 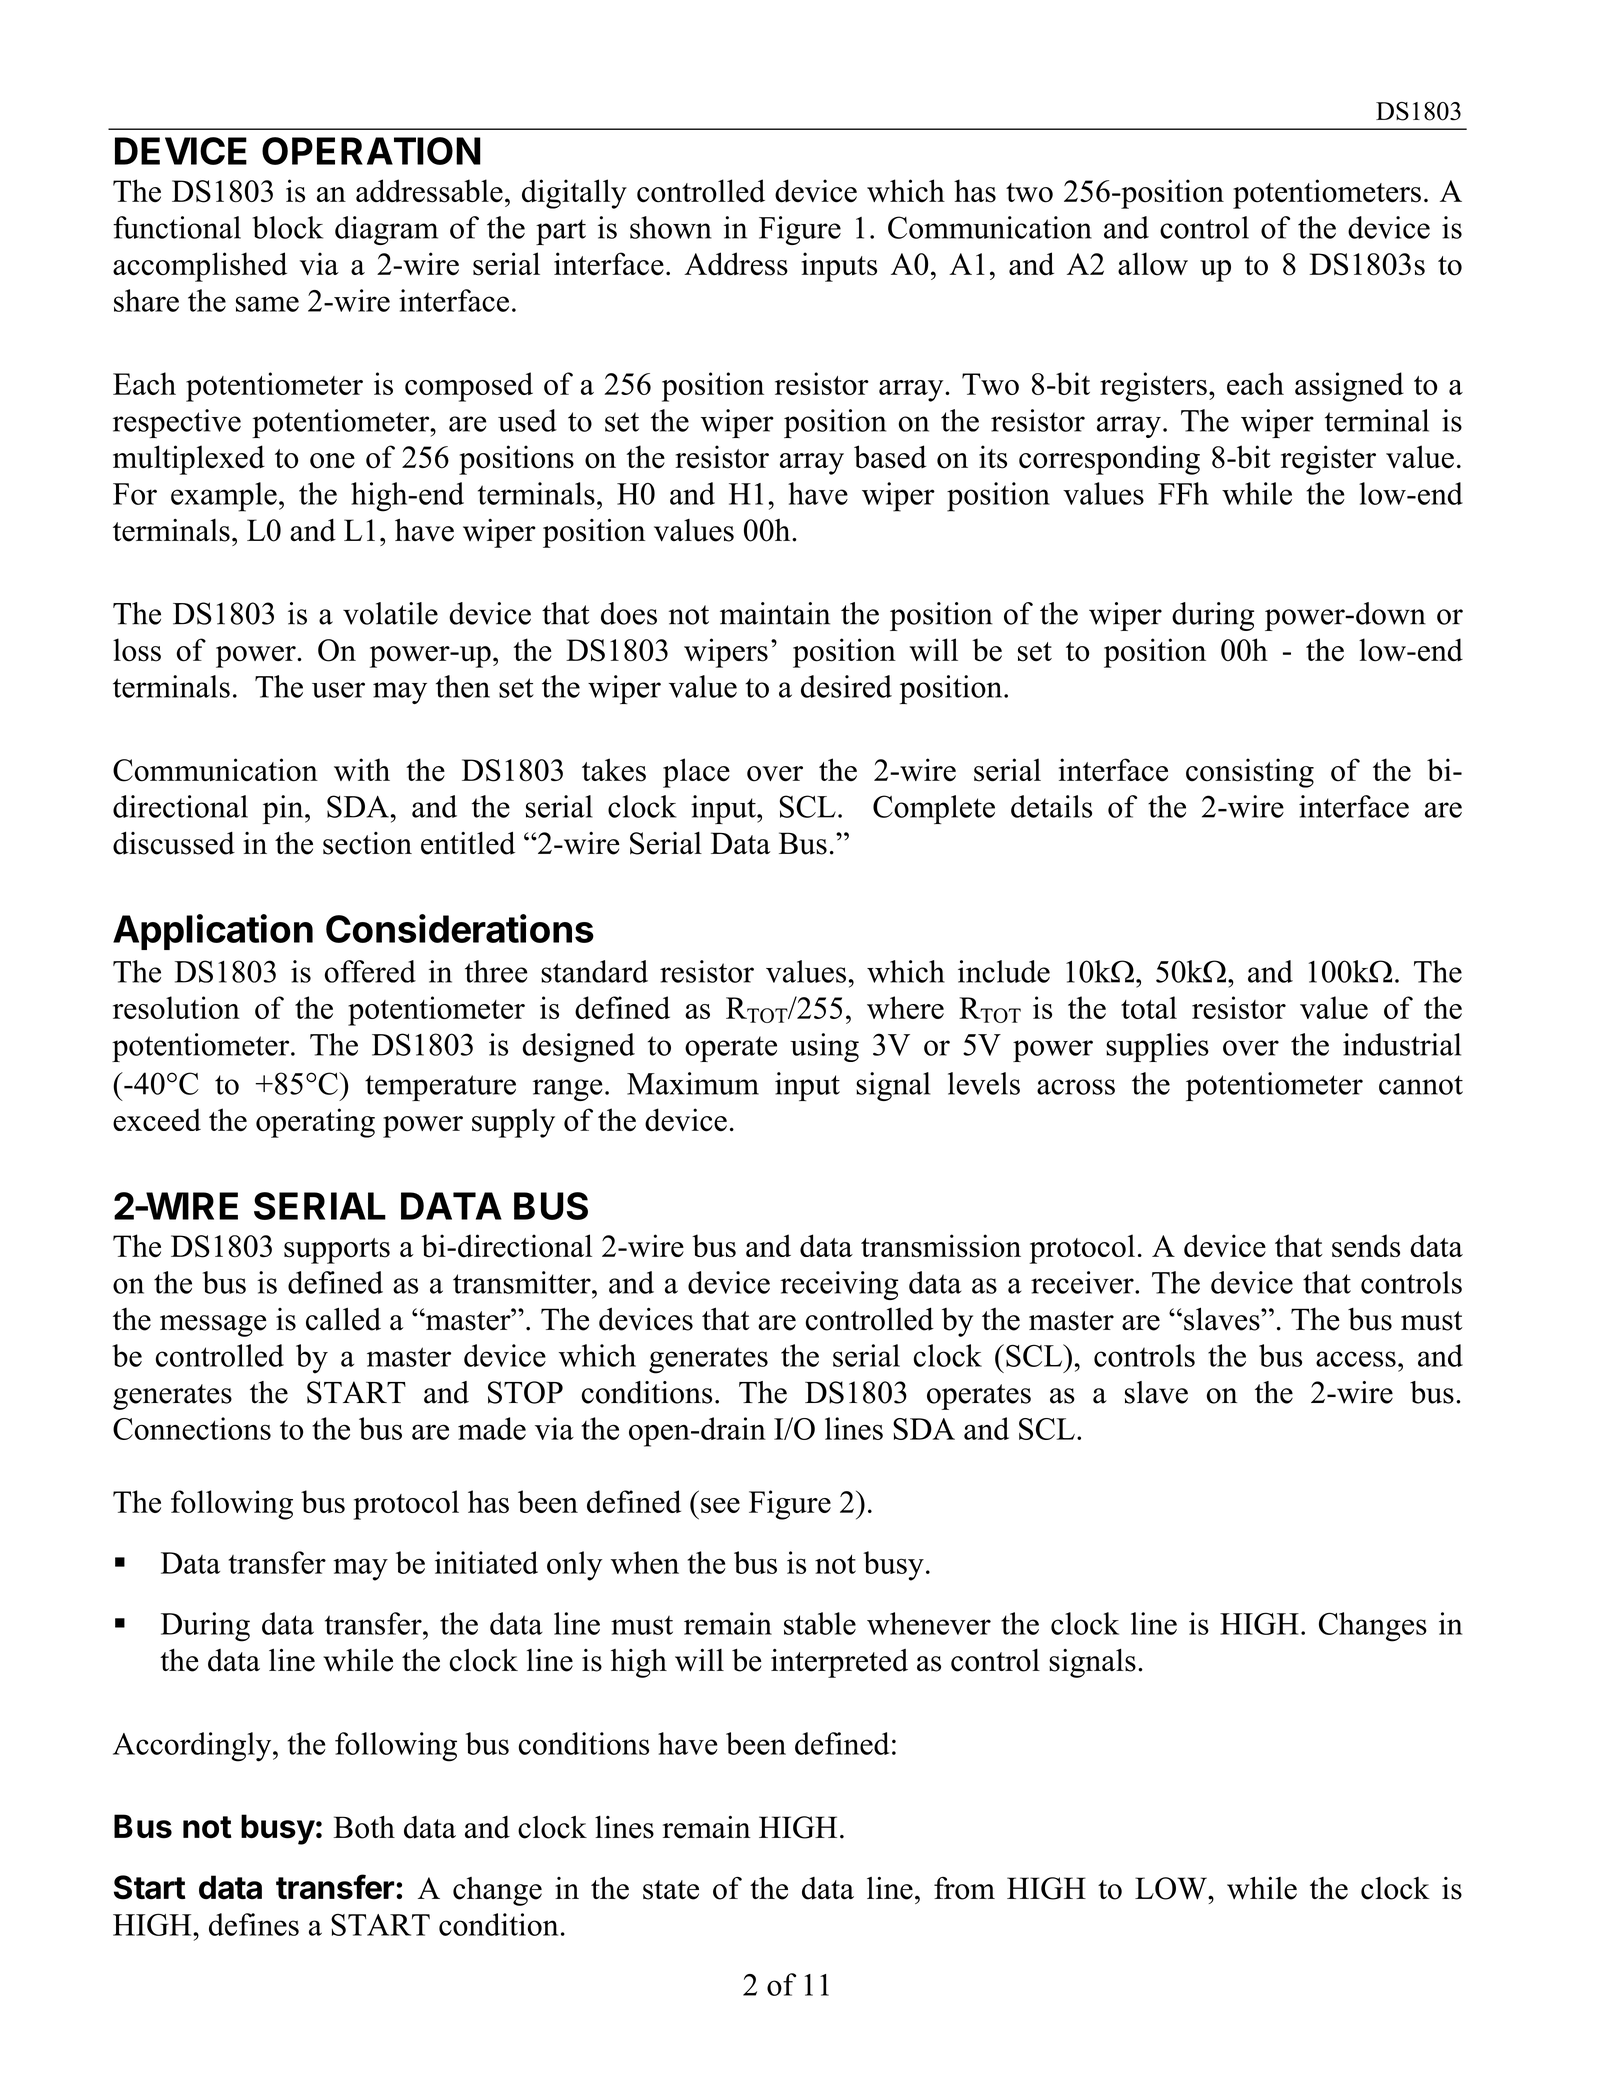 I want to click on using, so click(x=824, y=1047).
